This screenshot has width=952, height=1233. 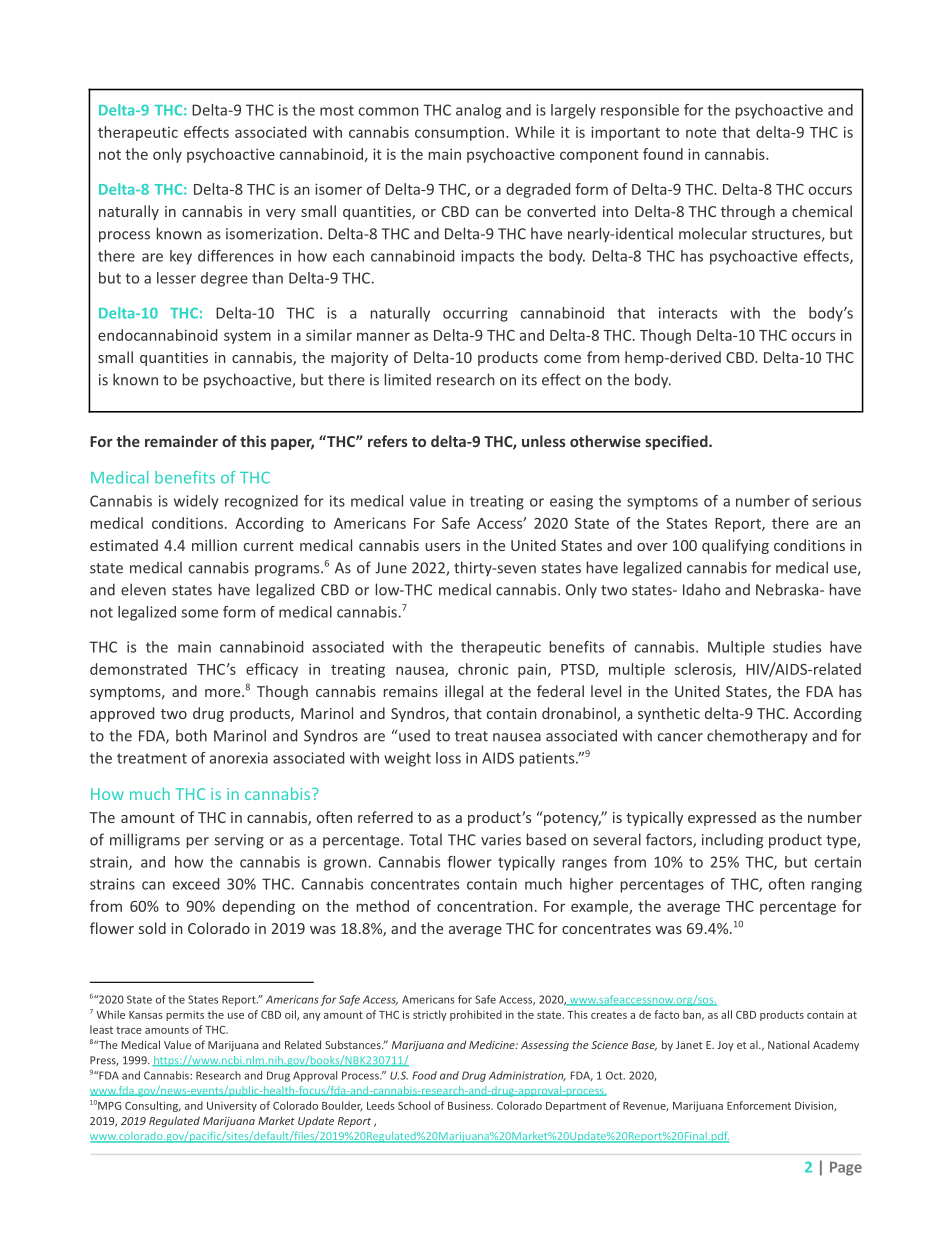 I want to click on consumption, so click(x=461, y=133).
